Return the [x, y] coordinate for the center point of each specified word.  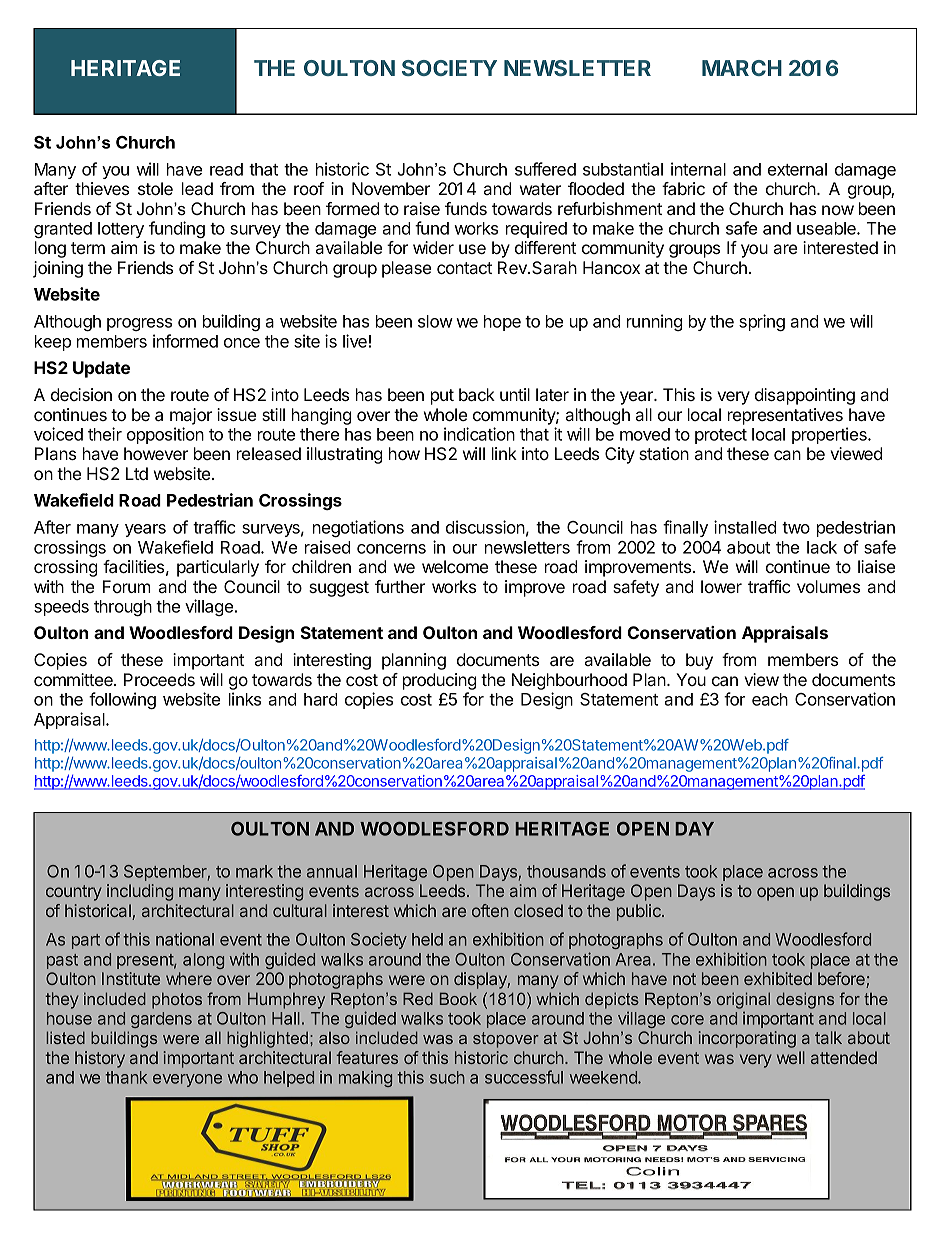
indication [479, 434]
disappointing [805, 396]
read [226, 169]
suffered [545, 169]
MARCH [742, 68]
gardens [161, 1020]
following [122, 700]
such [447, 1077]
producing [440, 681]
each [770, 699]
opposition [165, 435]
